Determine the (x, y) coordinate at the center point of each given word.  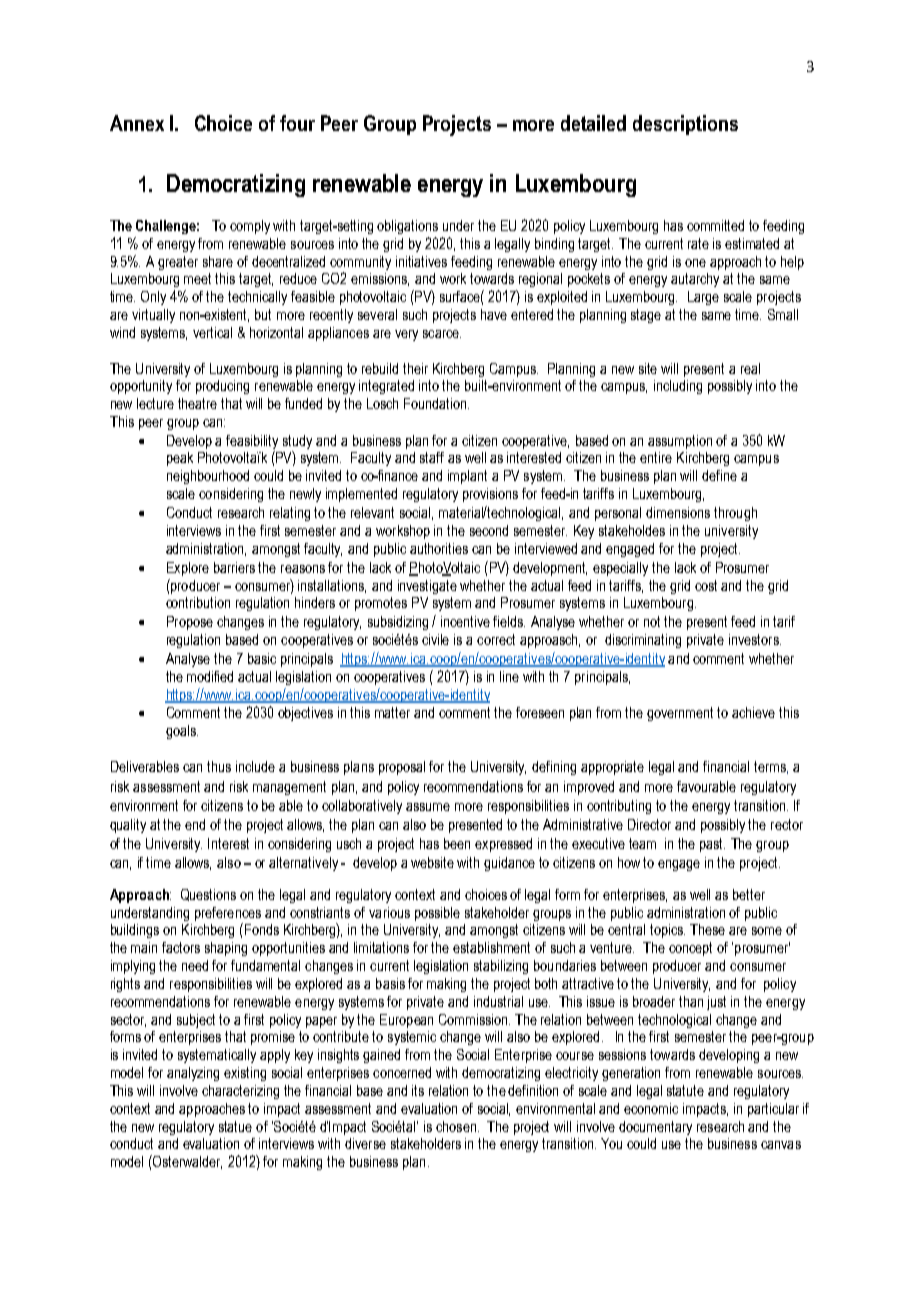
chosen (456, 1126)
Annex (137, 123)
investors (755, 639)
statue (235, 1126)
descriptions (685, 125)
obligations (407, 227)
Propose (190, 623)
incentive (465, 621)
